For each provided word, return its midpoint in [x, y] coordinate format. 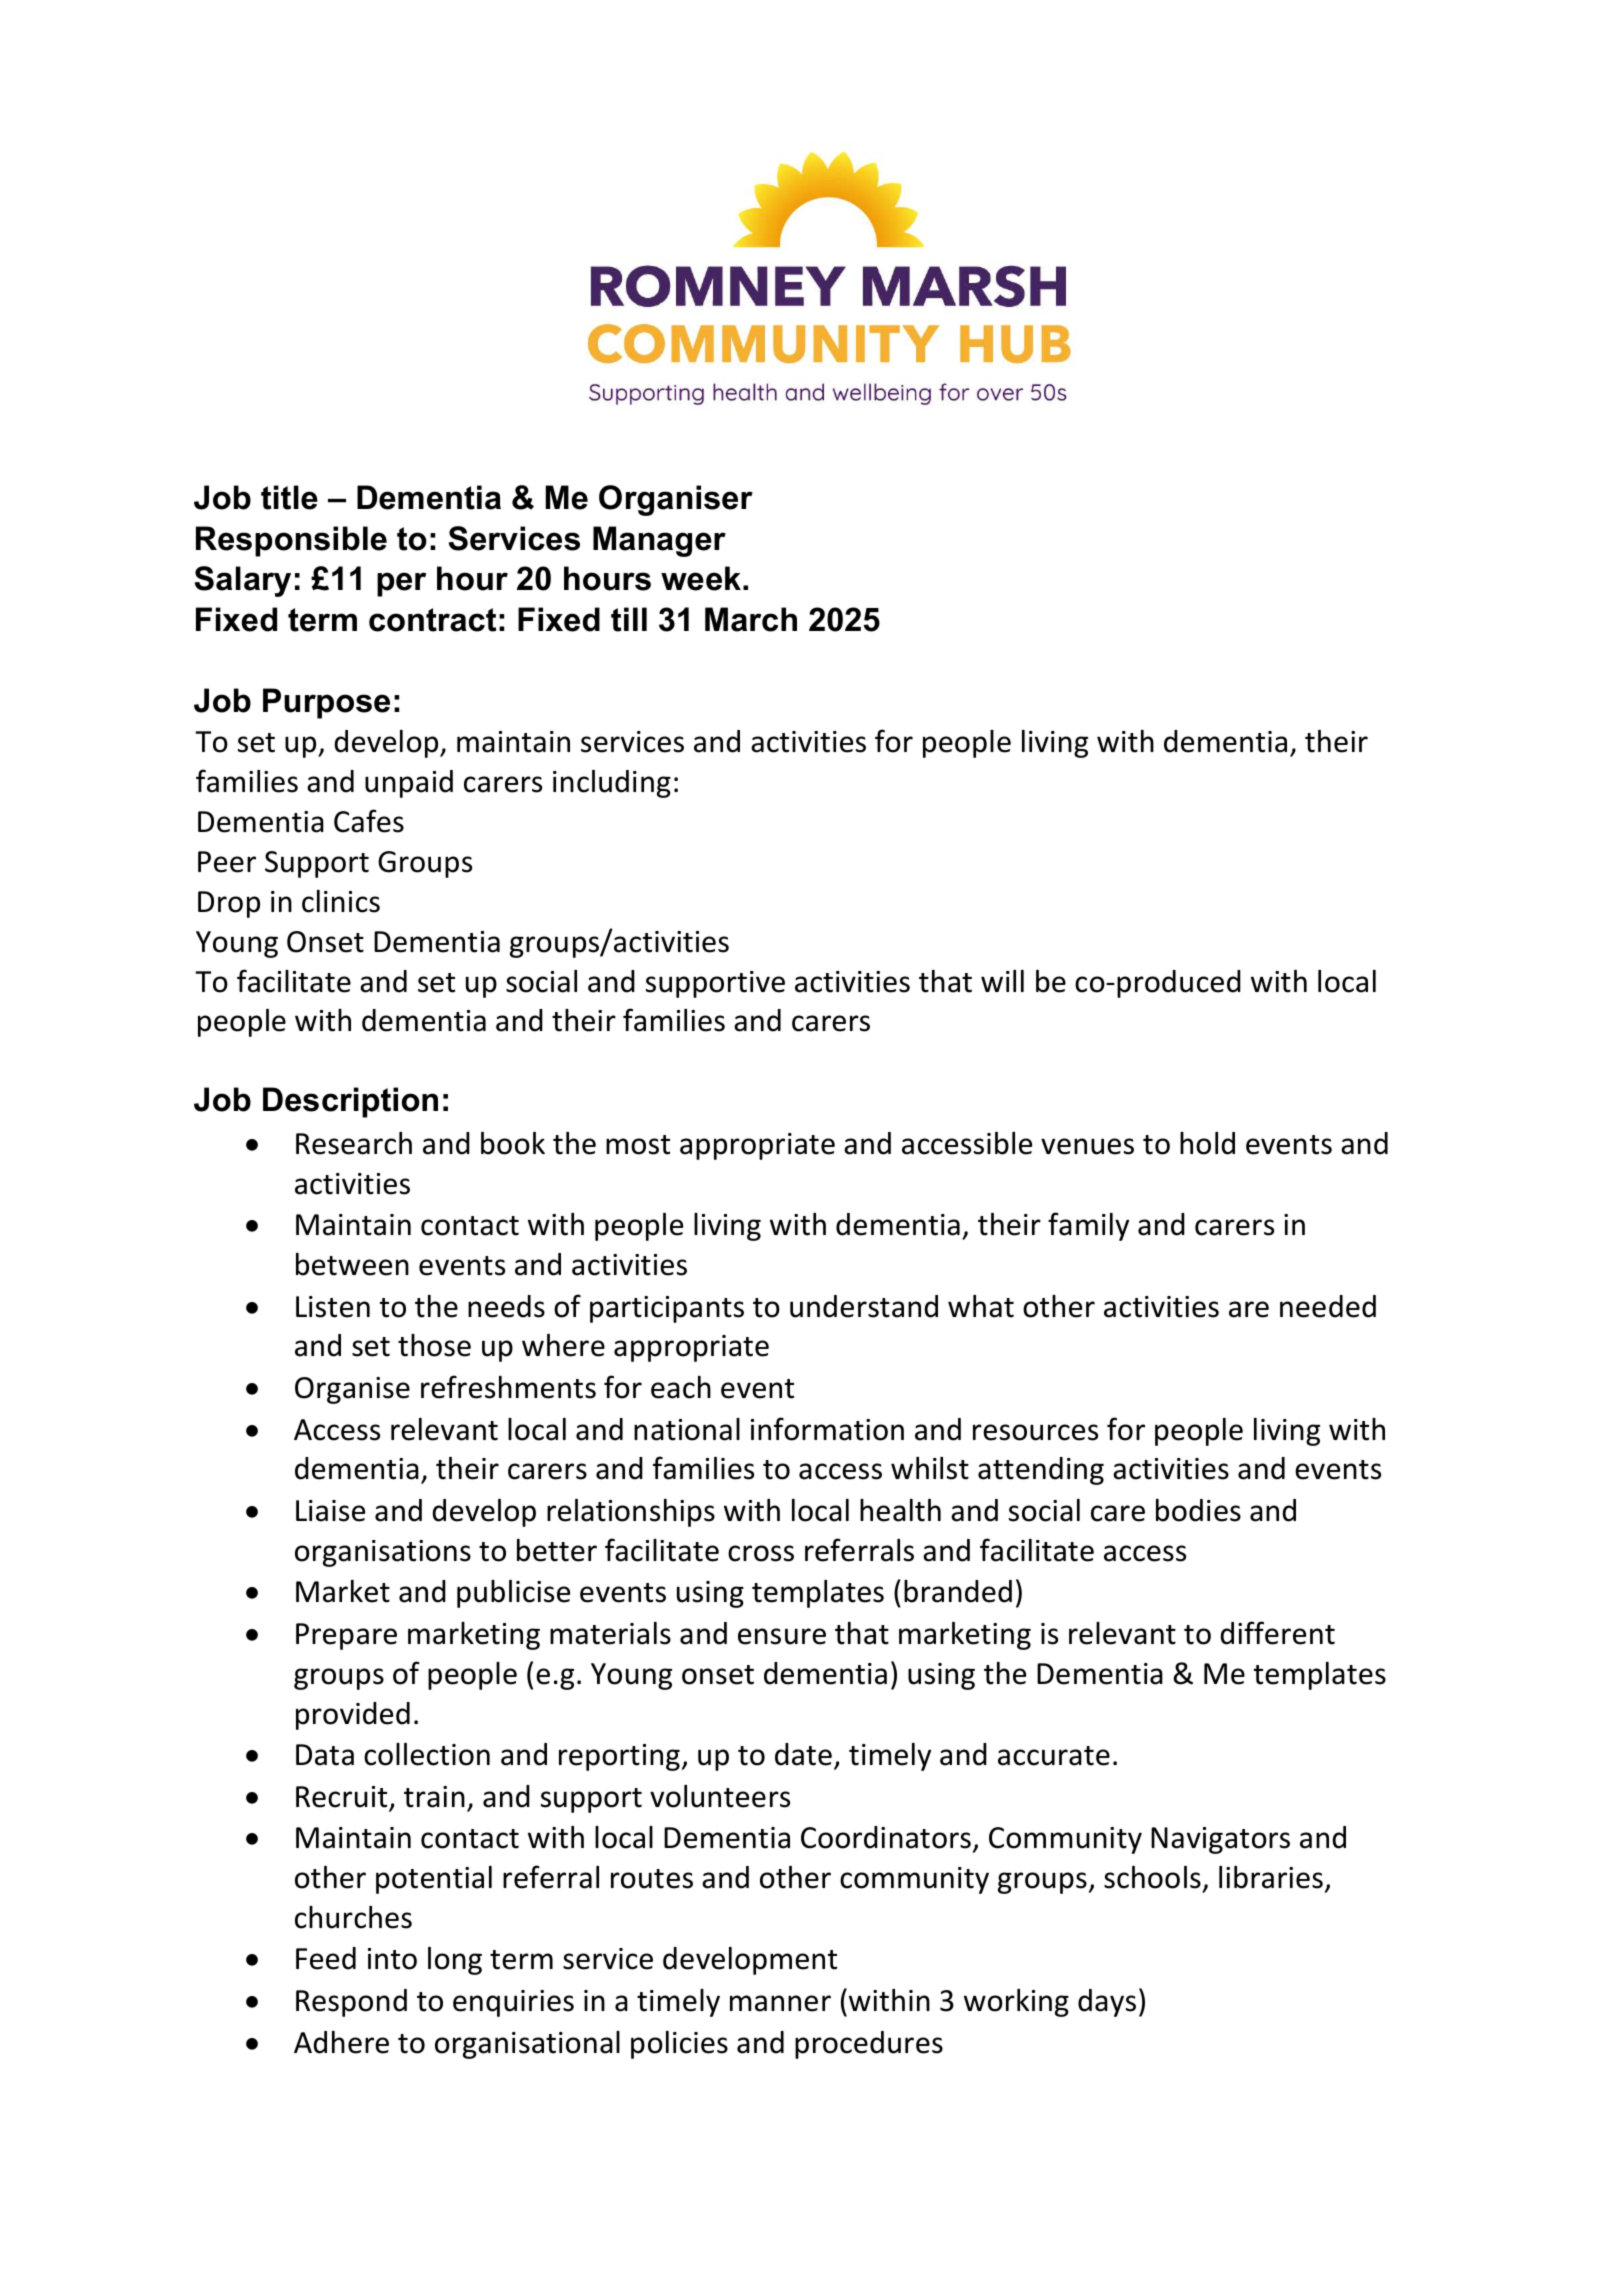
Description [350, 1102]
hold [1207, 1143]
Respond [351, 2003]
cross [761, 1553]
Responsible [291, 541]
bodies [1198, 1510]
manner [780, 2003]
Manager [659, 541]
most [638, 1145]
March [751, 619]
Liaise [330, 1511]
